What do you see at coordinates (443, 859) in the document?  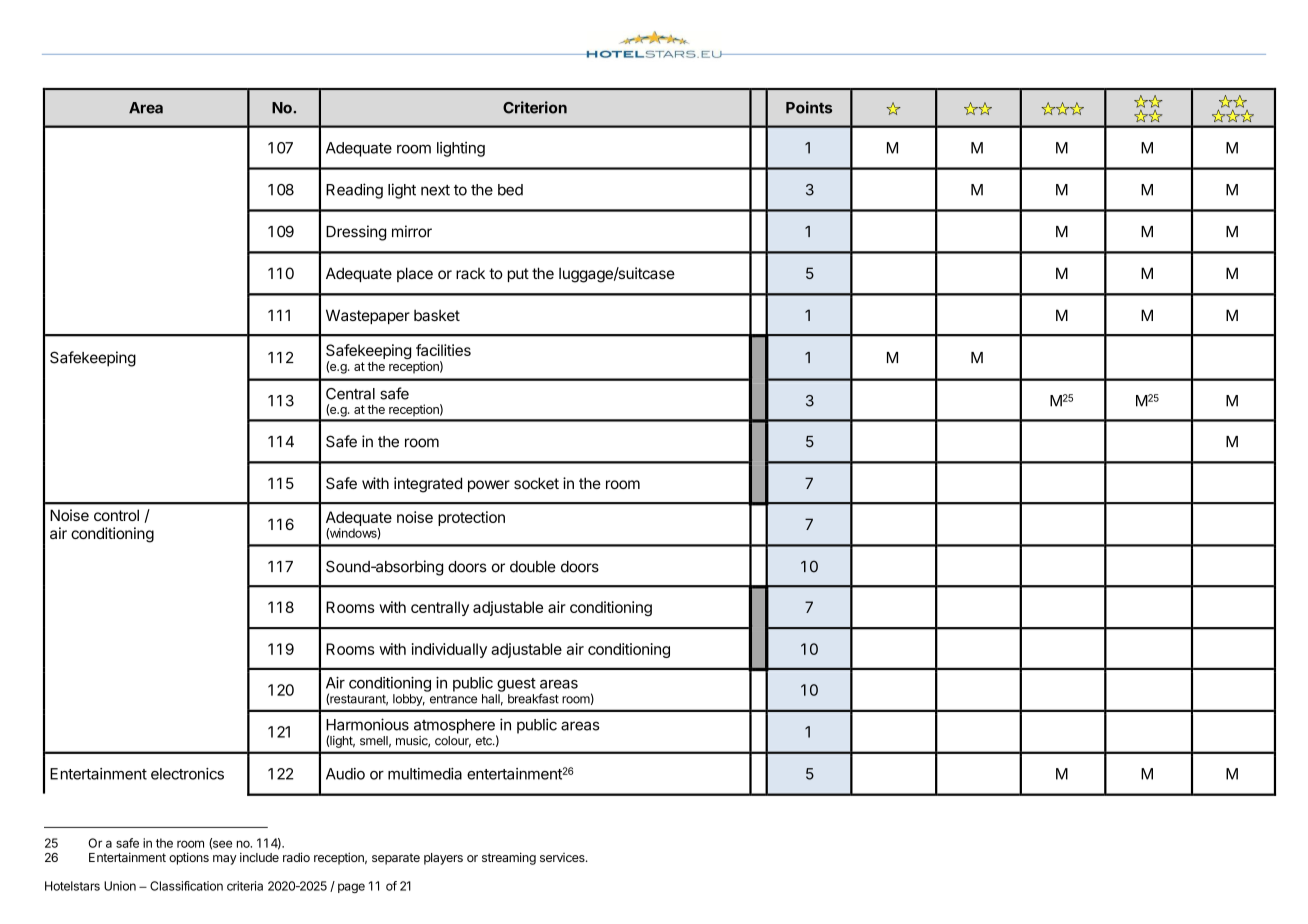 I see `players` at bounding box center [443, 859].
